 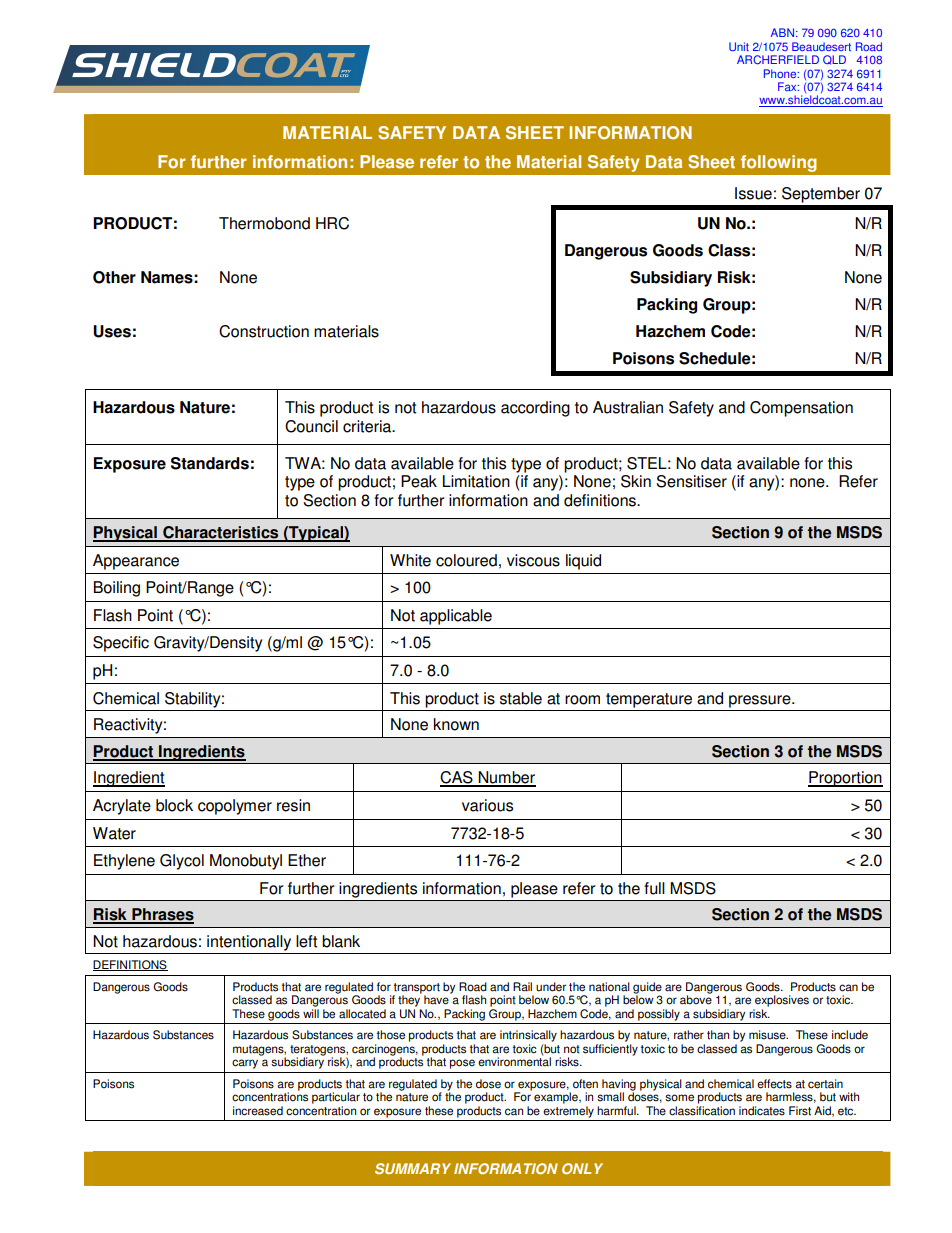 What do you see at coordinates (761, 701) in the page?
I see `pressure` at bounding box center [761, 701].
